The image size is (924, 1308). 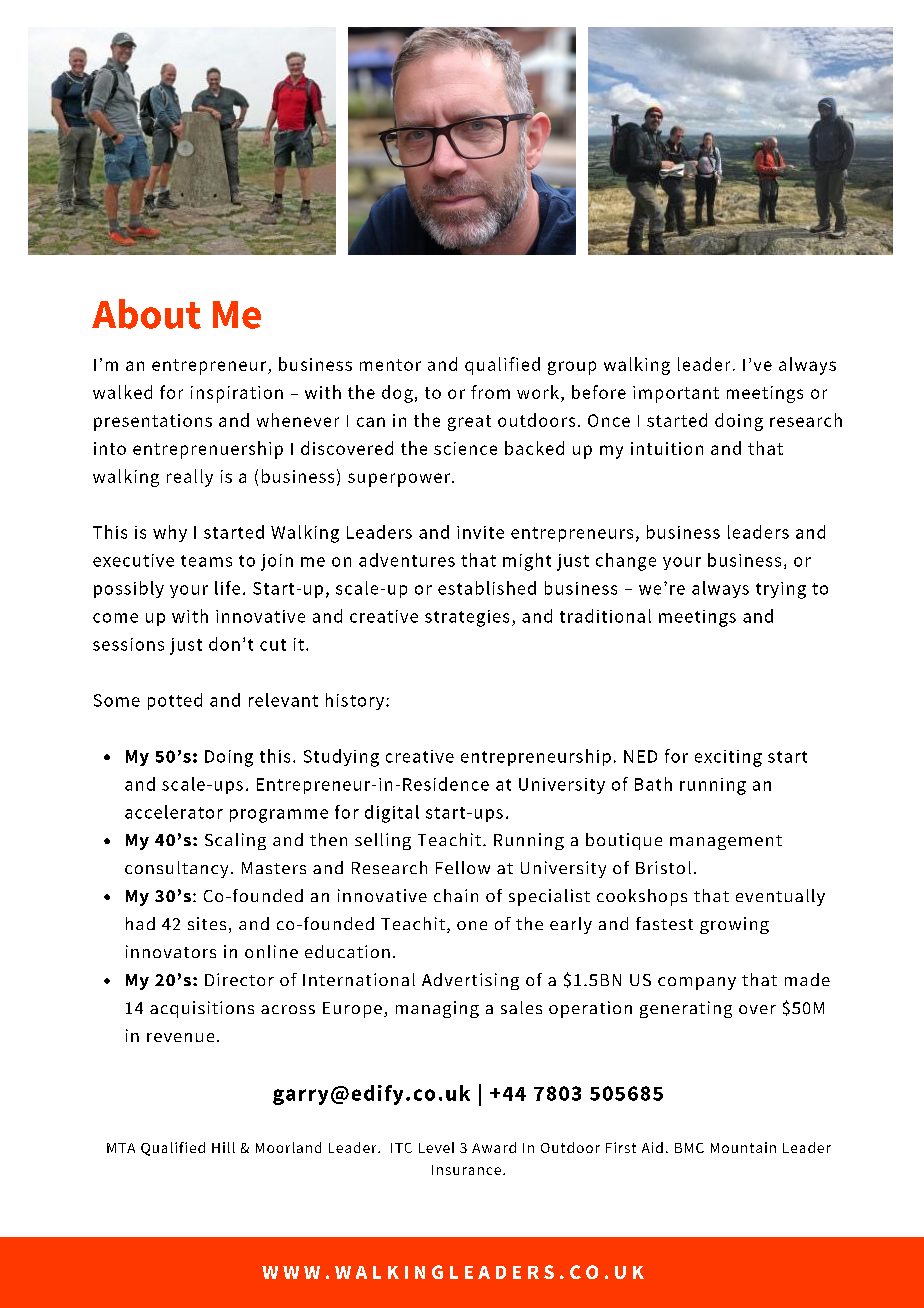 What do you see at coordinates (175, 701) in the screenshot?
I see `potted` at bounding box center [175, 701].
